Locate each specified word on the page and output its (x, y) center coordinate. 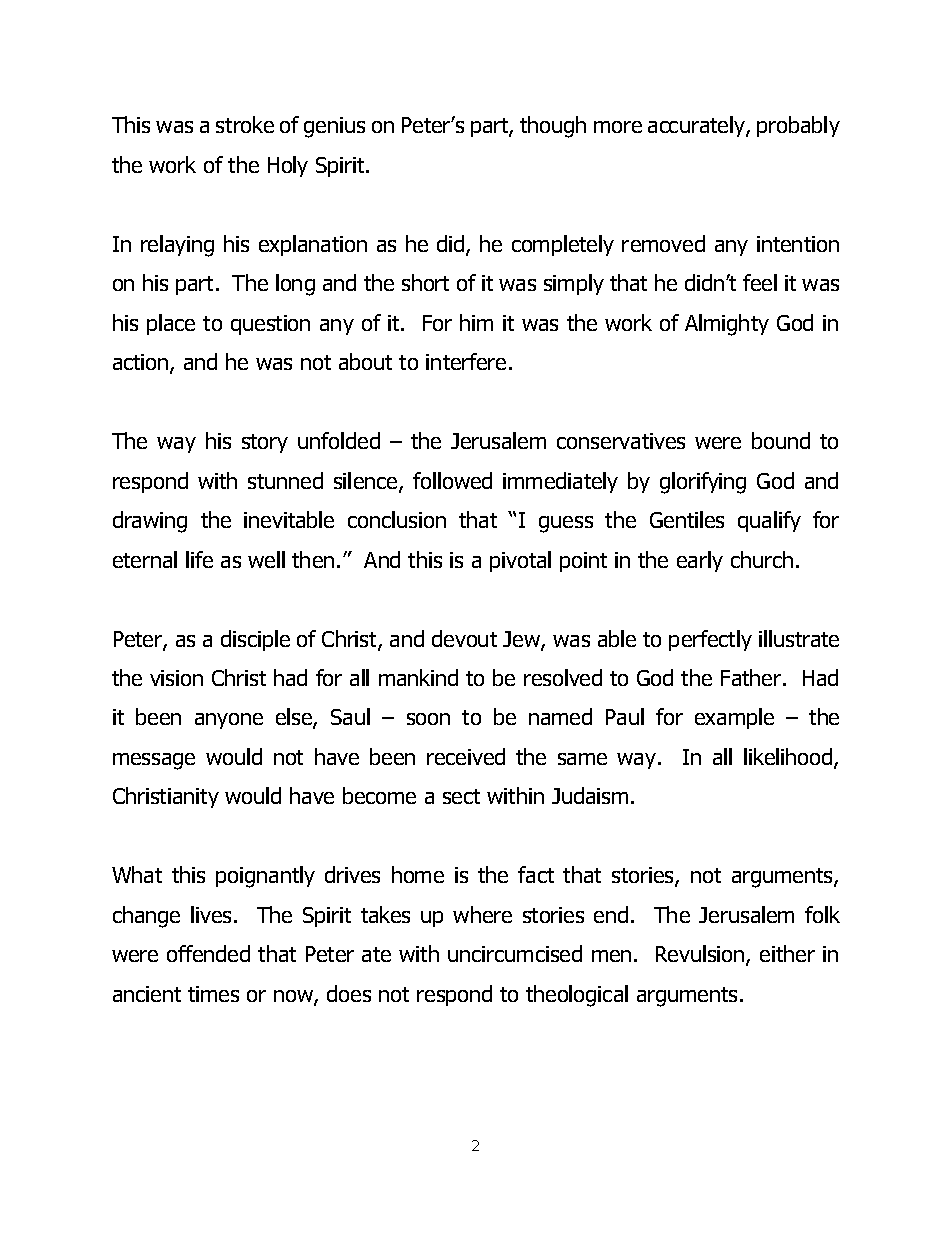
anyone (229, 721)
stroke (245, 124)
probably (798, 126)
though (553, 127)
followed (452, 480)
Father (752, 677)
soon (428, 719)
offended (208, 953)
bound (781, 440)
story (265, 443)
